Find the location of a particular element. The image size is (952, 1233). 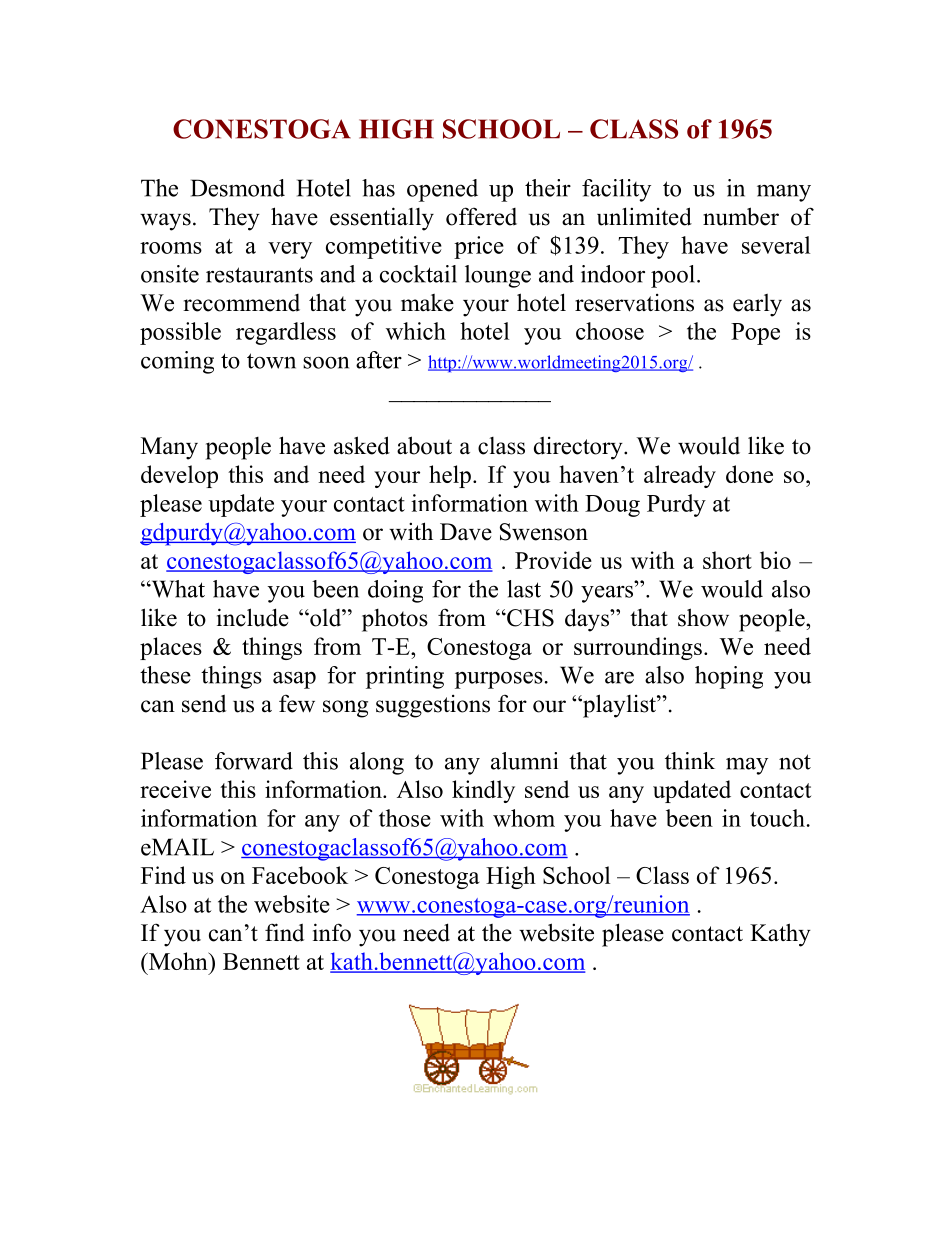

Desmond is located at coordinates (238, 188).
